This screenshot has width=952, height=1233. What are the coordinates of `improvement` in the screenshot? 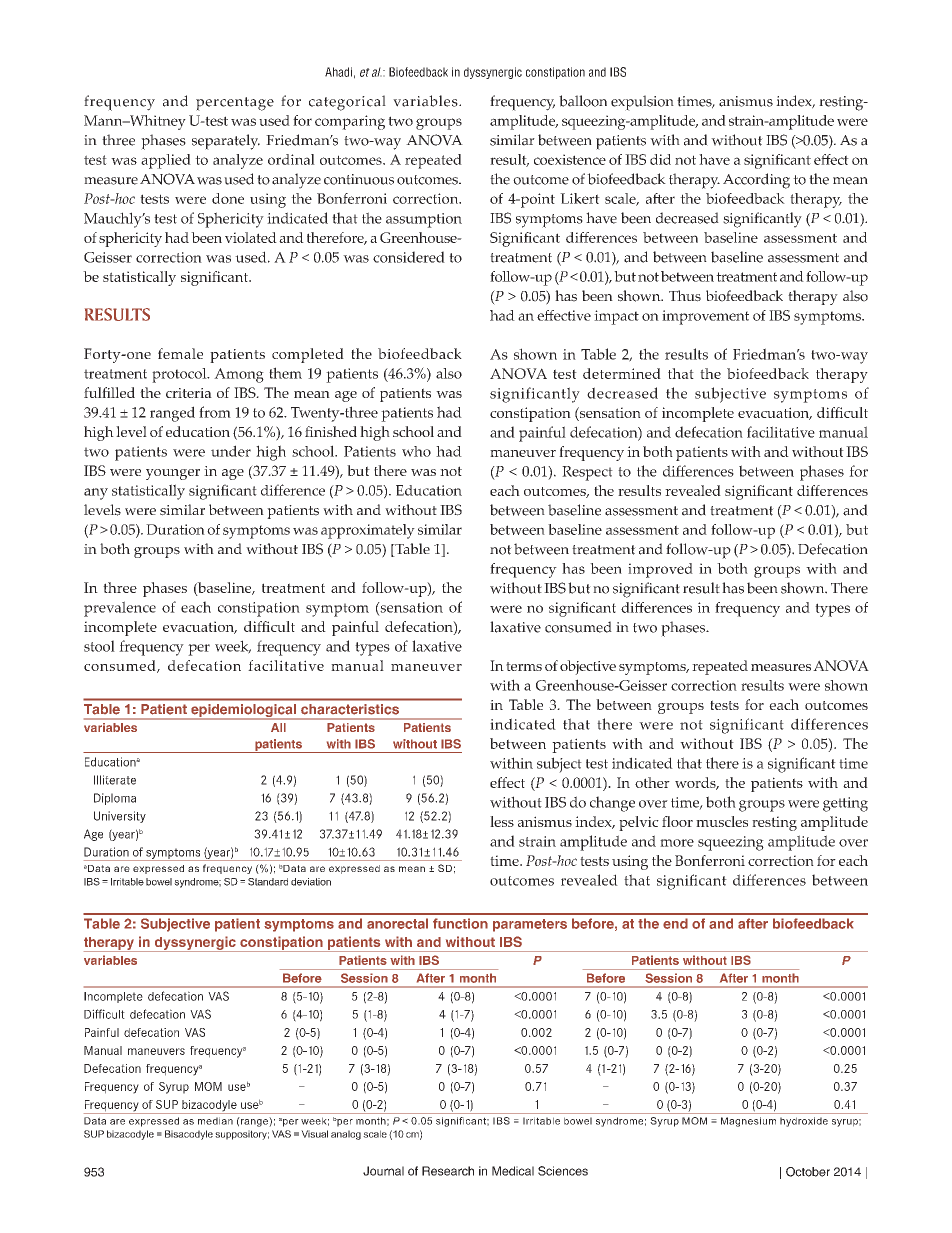 It's located at (705, 317).
